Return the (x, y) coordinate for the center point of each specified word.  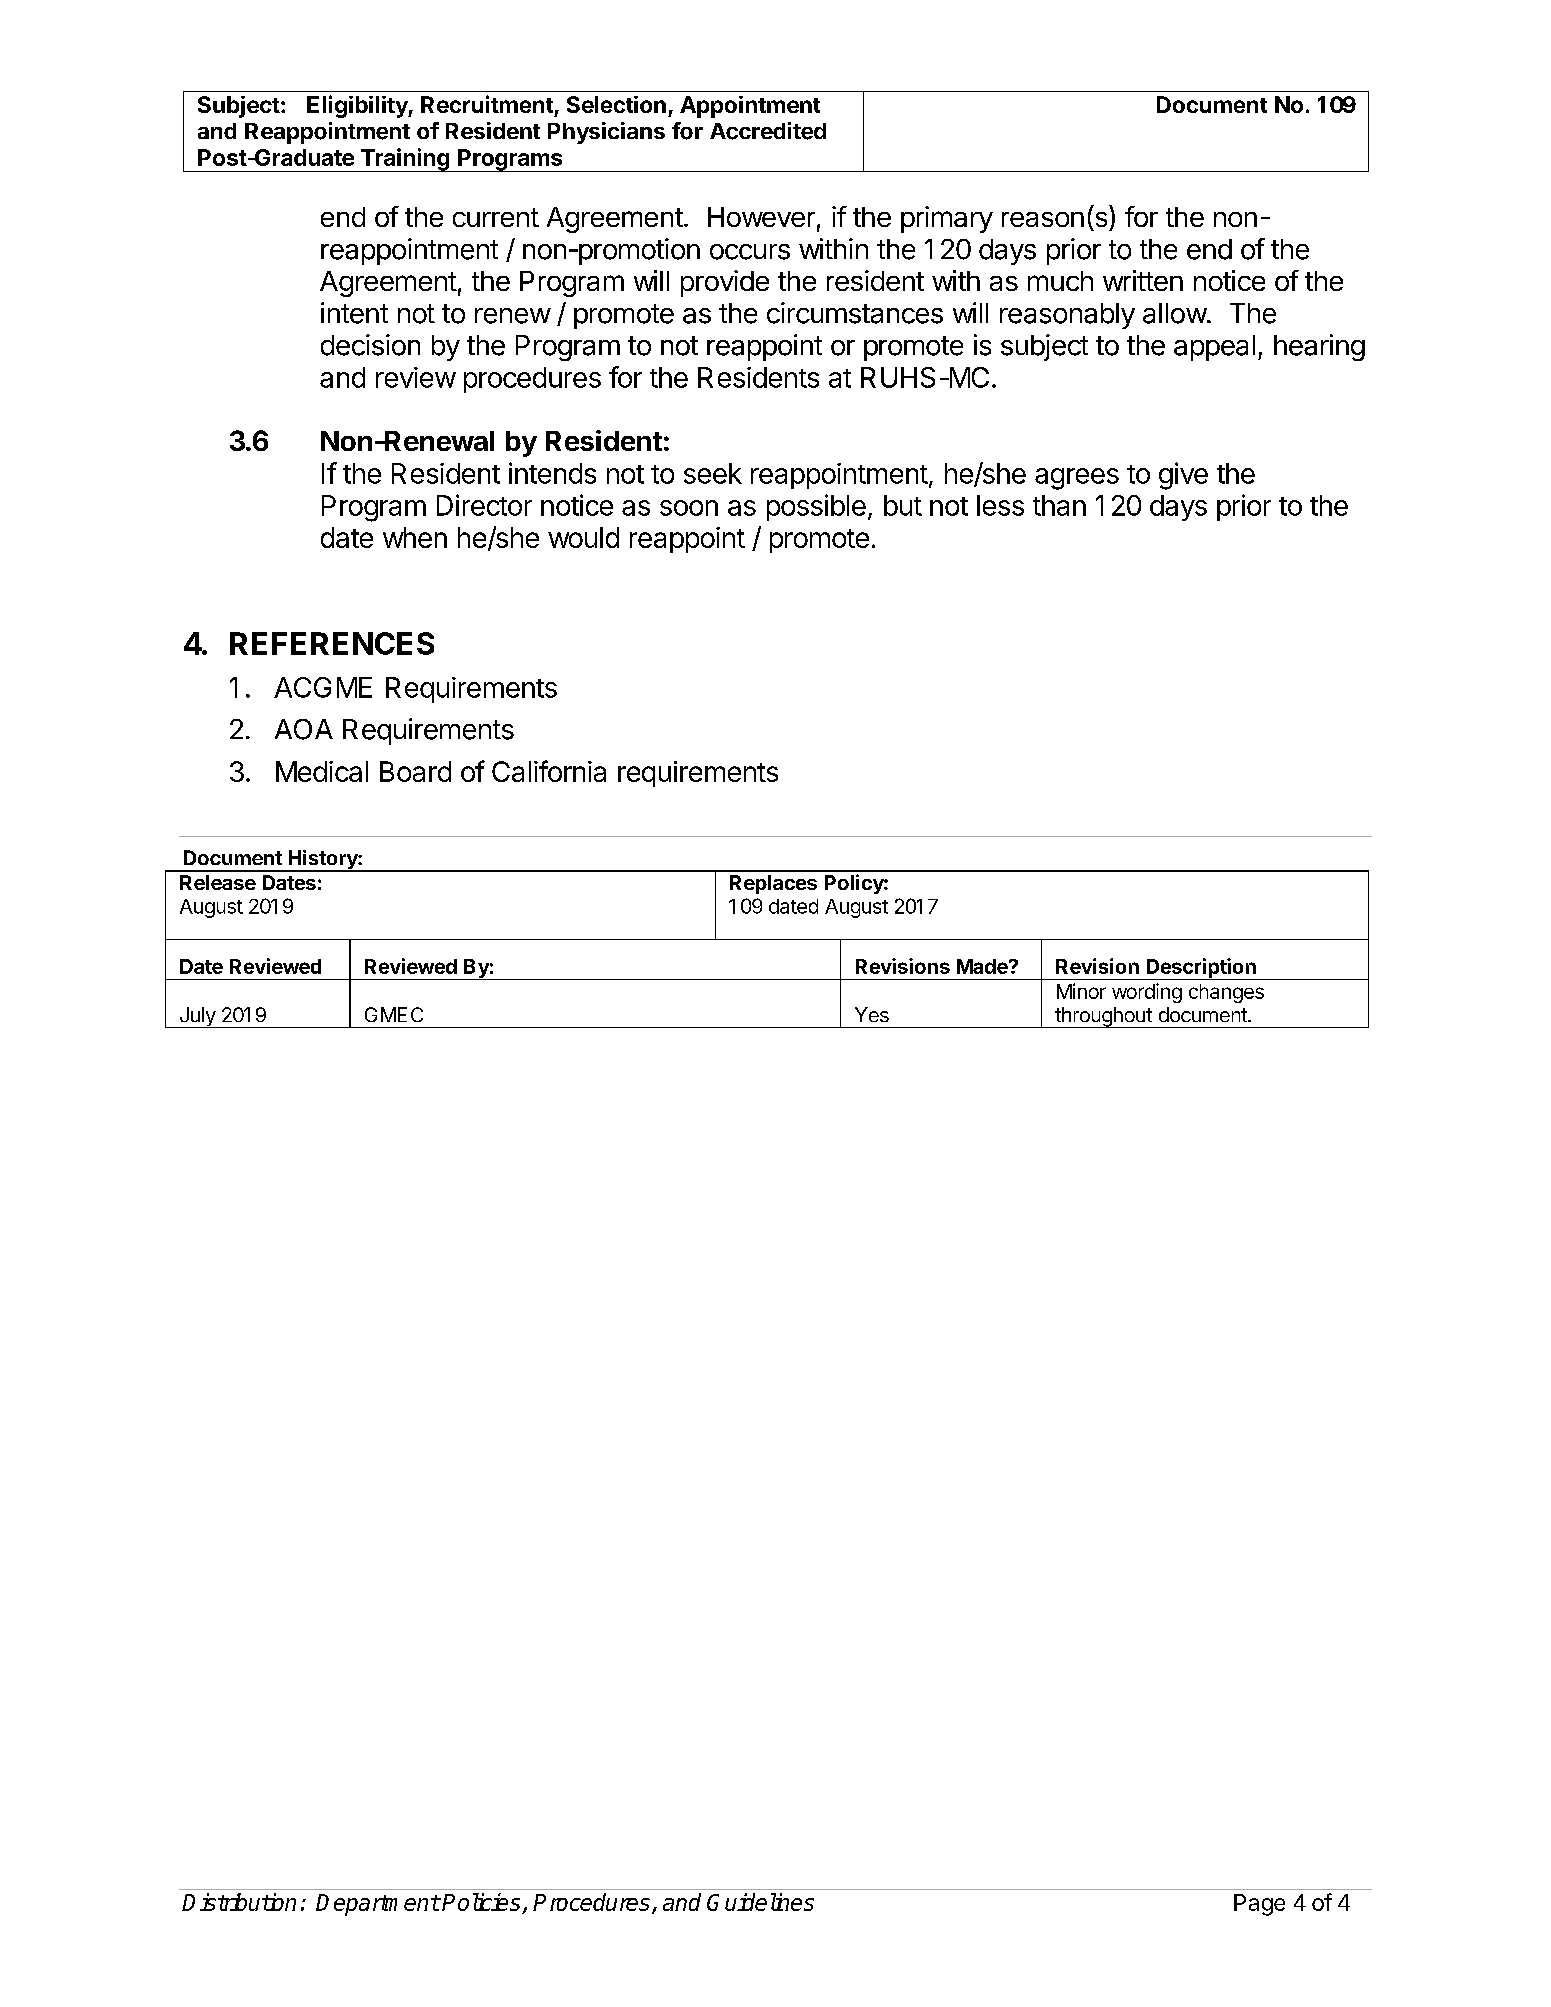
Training (404, 160)
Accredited (768, 131)
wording (1147, 993)
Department (378, 1905)
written (1143, 280)
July (197, 1017)
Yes (872, 1014)
